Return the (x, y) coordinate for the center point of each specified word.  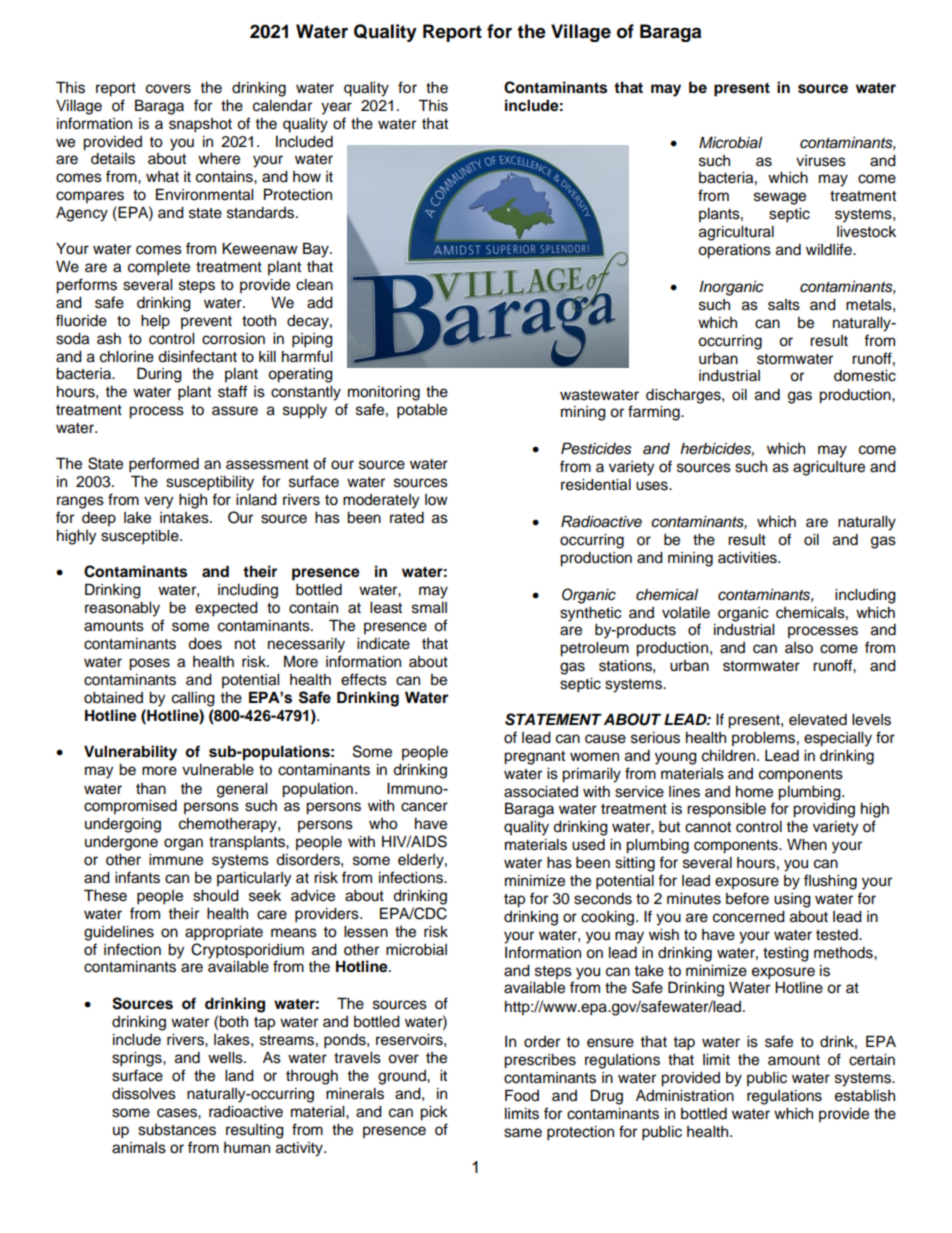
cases (178, 1113)
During (159, 375)
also (799, 648)
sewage (780, 198)
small (429, 608)
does (205, 644)
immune (176, 860)
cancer (424, 807)
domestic (865, 376)
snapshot (200, 125)
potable (422, 411)
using (792, 900)
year (336, 108)
